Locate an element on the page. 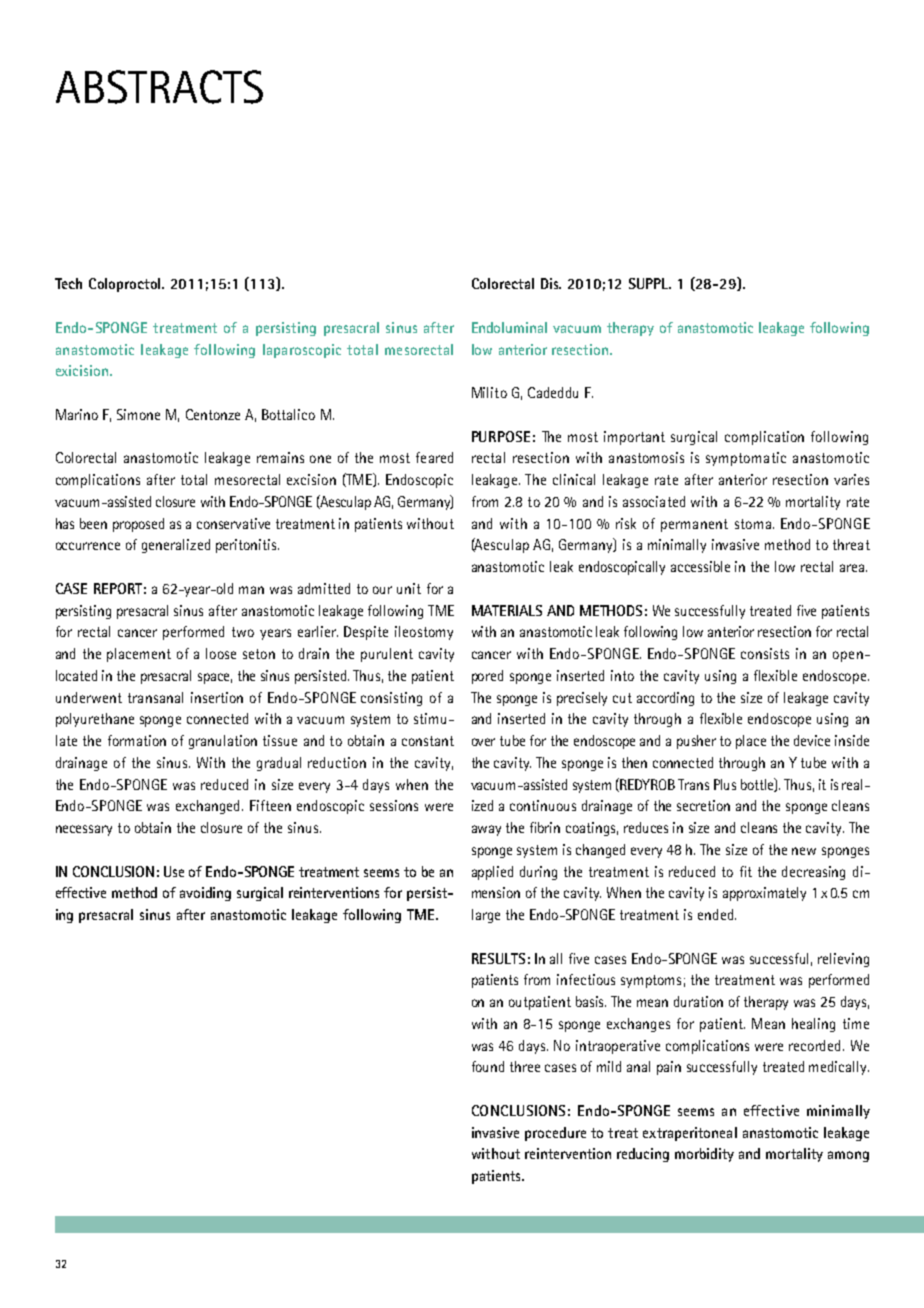  SUPPL is located at coordinates (650, 283).
